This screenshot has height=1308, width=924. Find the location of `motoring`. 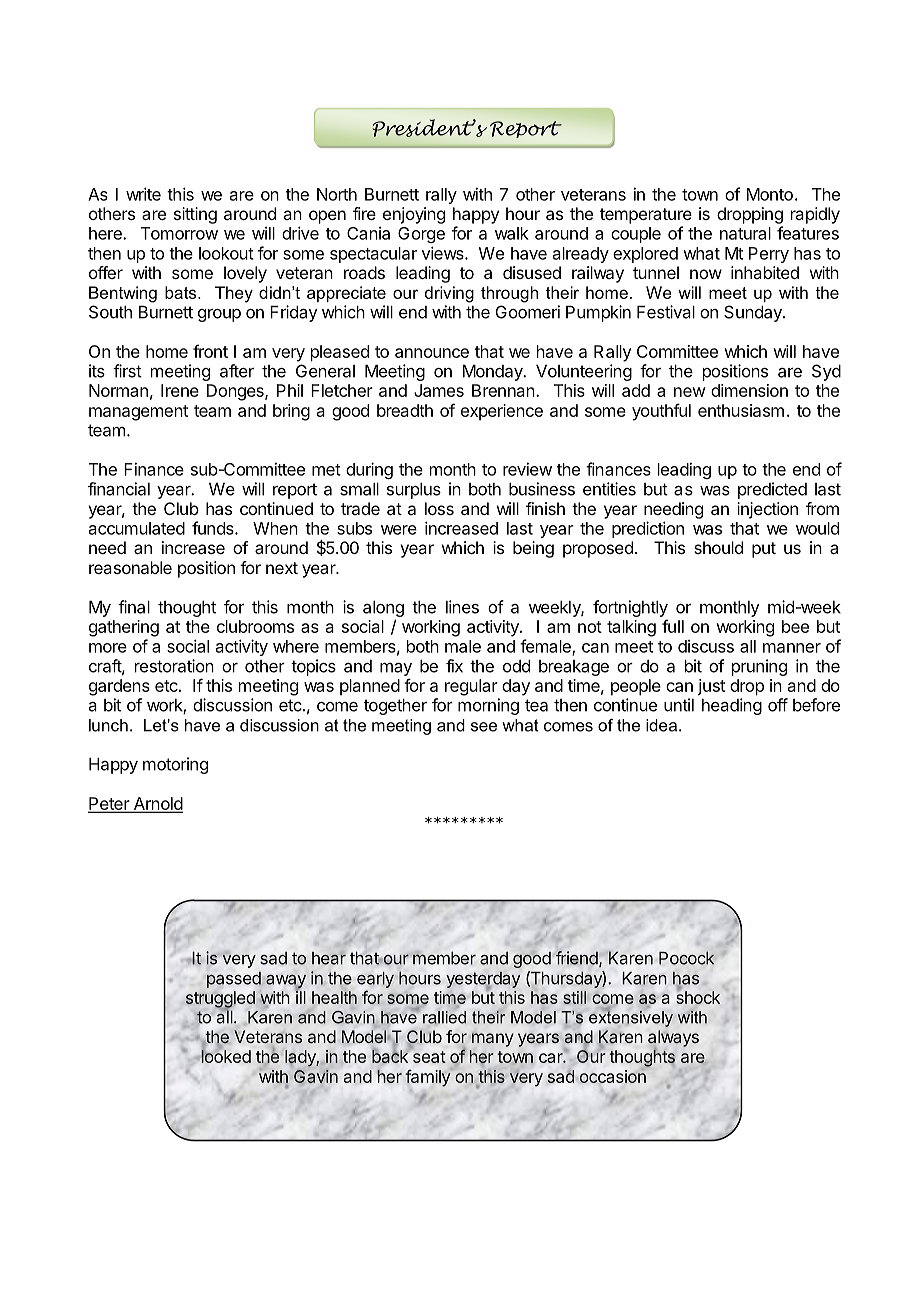

motoring is located at coordinates (175, 765).
